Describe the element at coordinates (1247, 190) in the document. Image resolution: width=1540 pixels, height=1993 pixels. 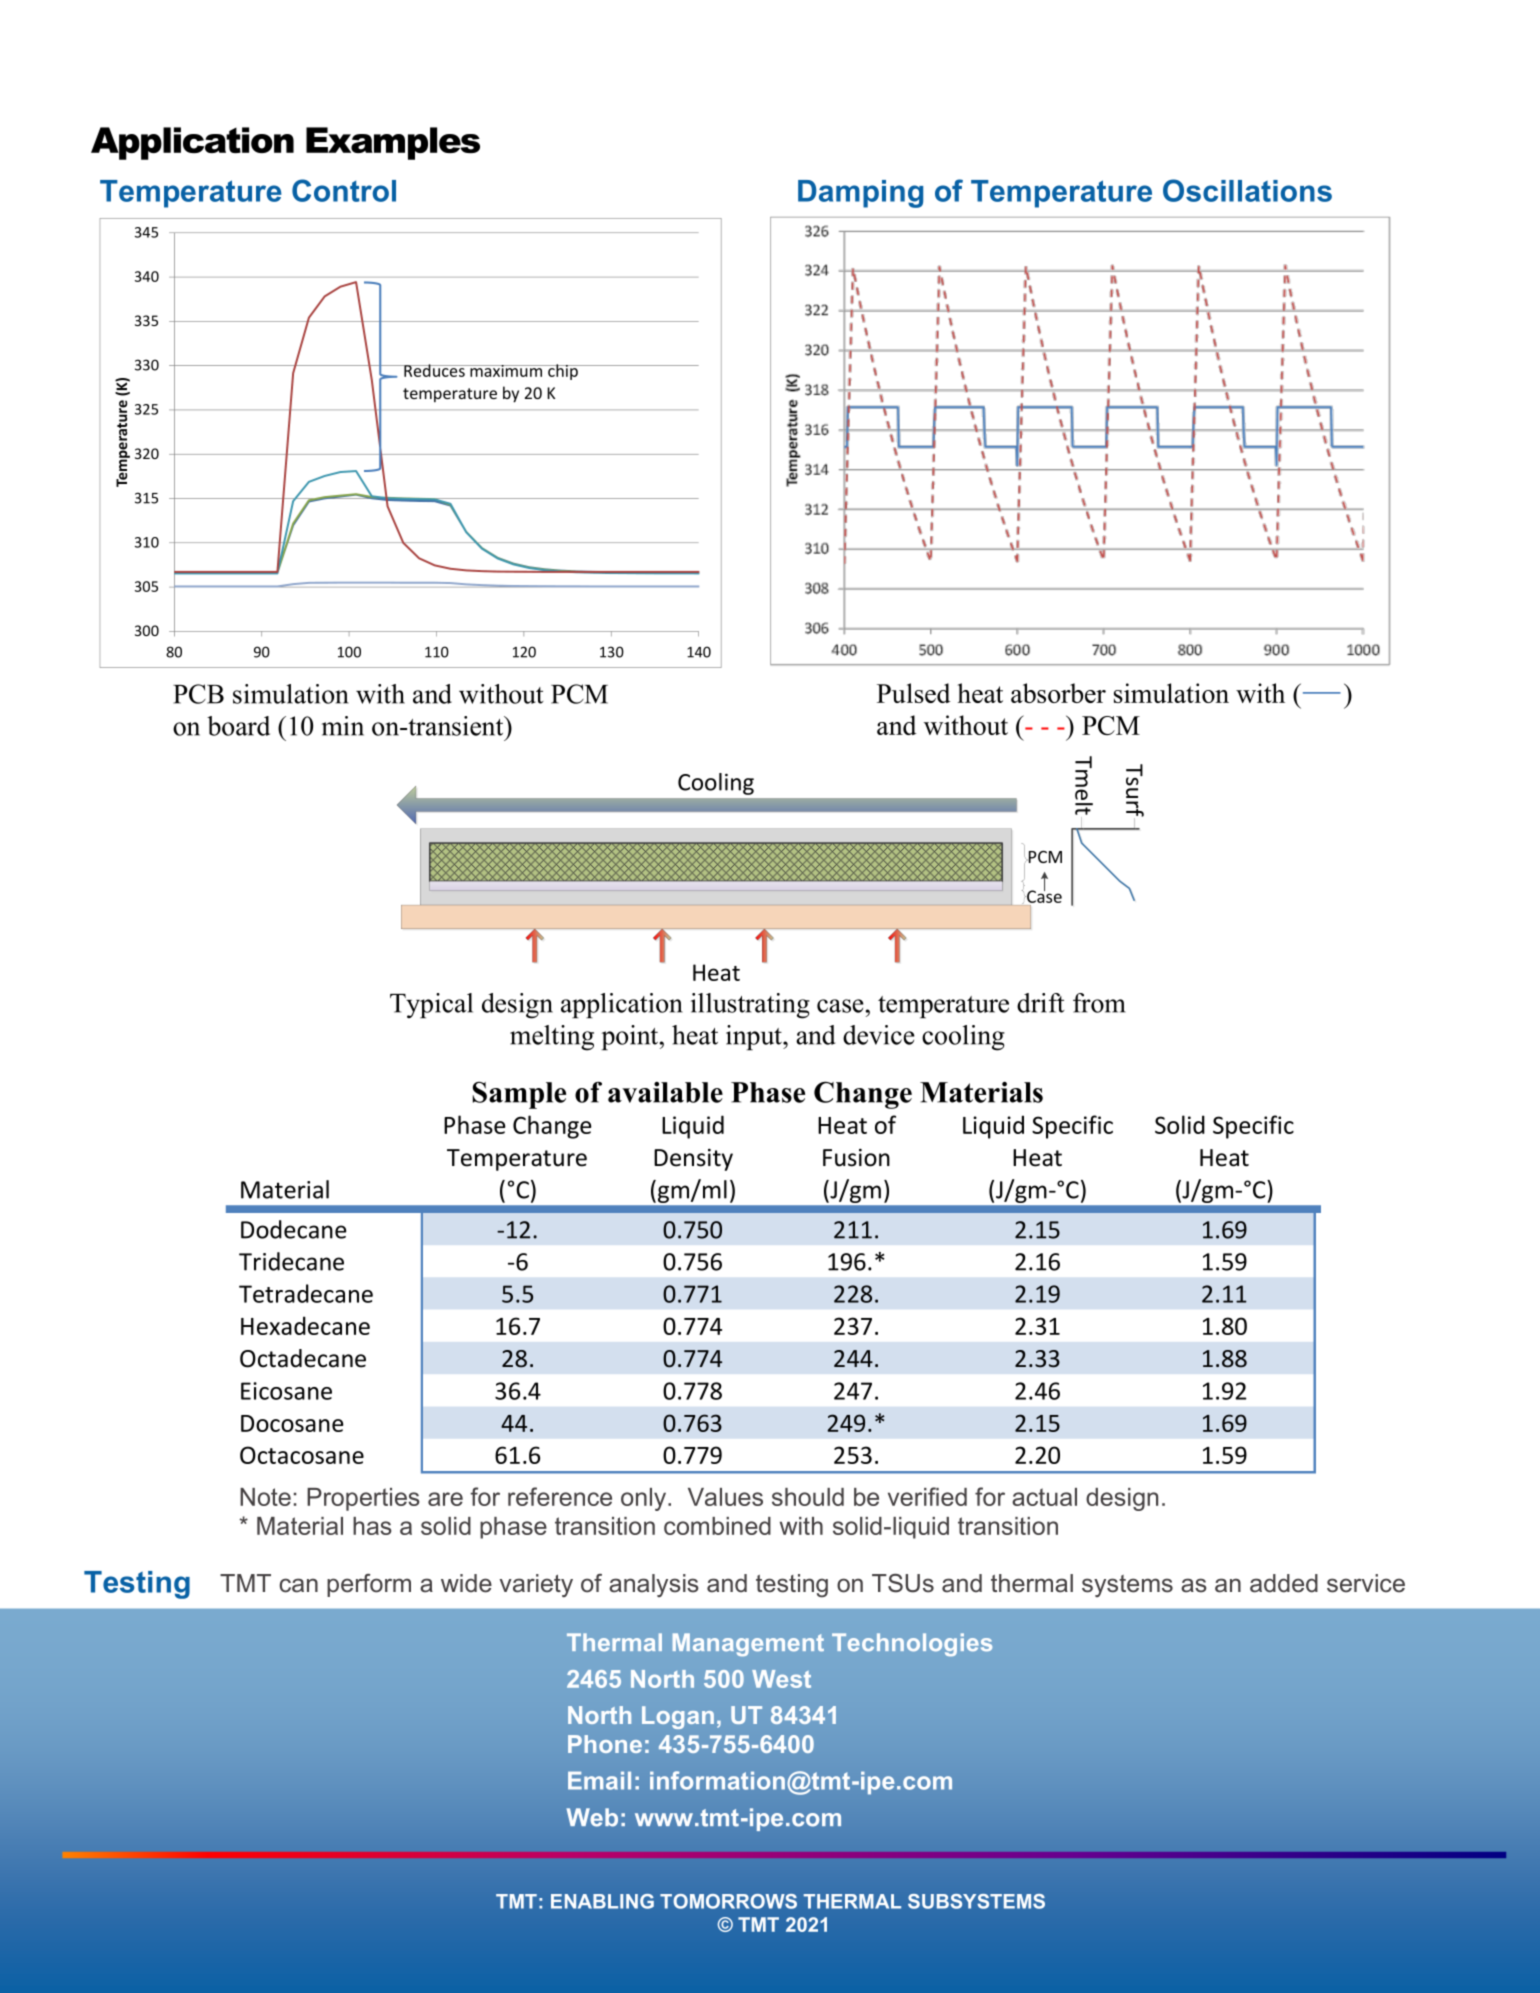
I see `Oscillations` at that location.
